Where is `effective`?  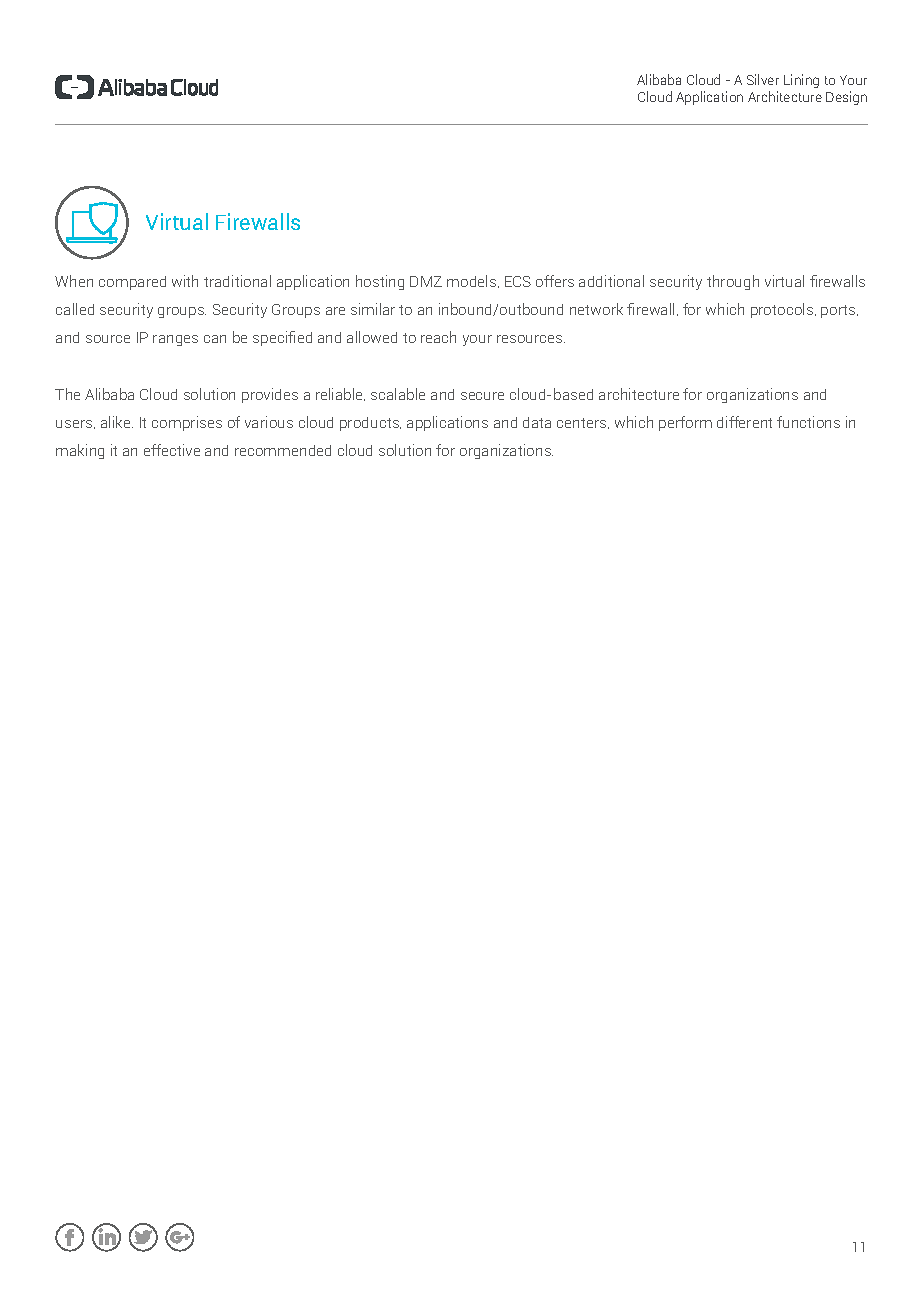
effective is located at coordinates (172, 450).
